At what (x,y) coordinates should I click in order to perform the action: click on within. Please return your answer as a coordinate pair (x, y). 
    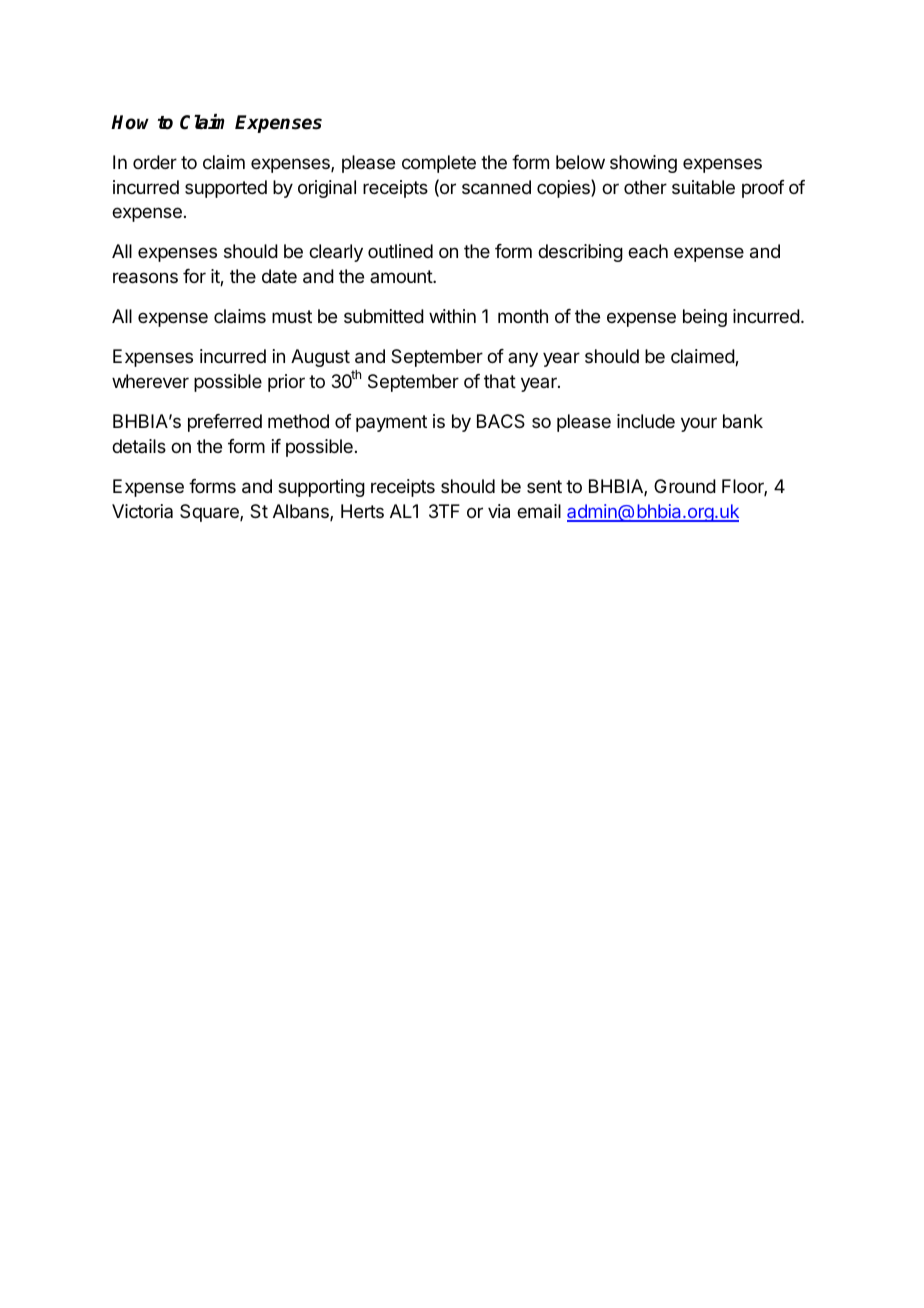
    Looking at the image, I should click on (452, 316).
